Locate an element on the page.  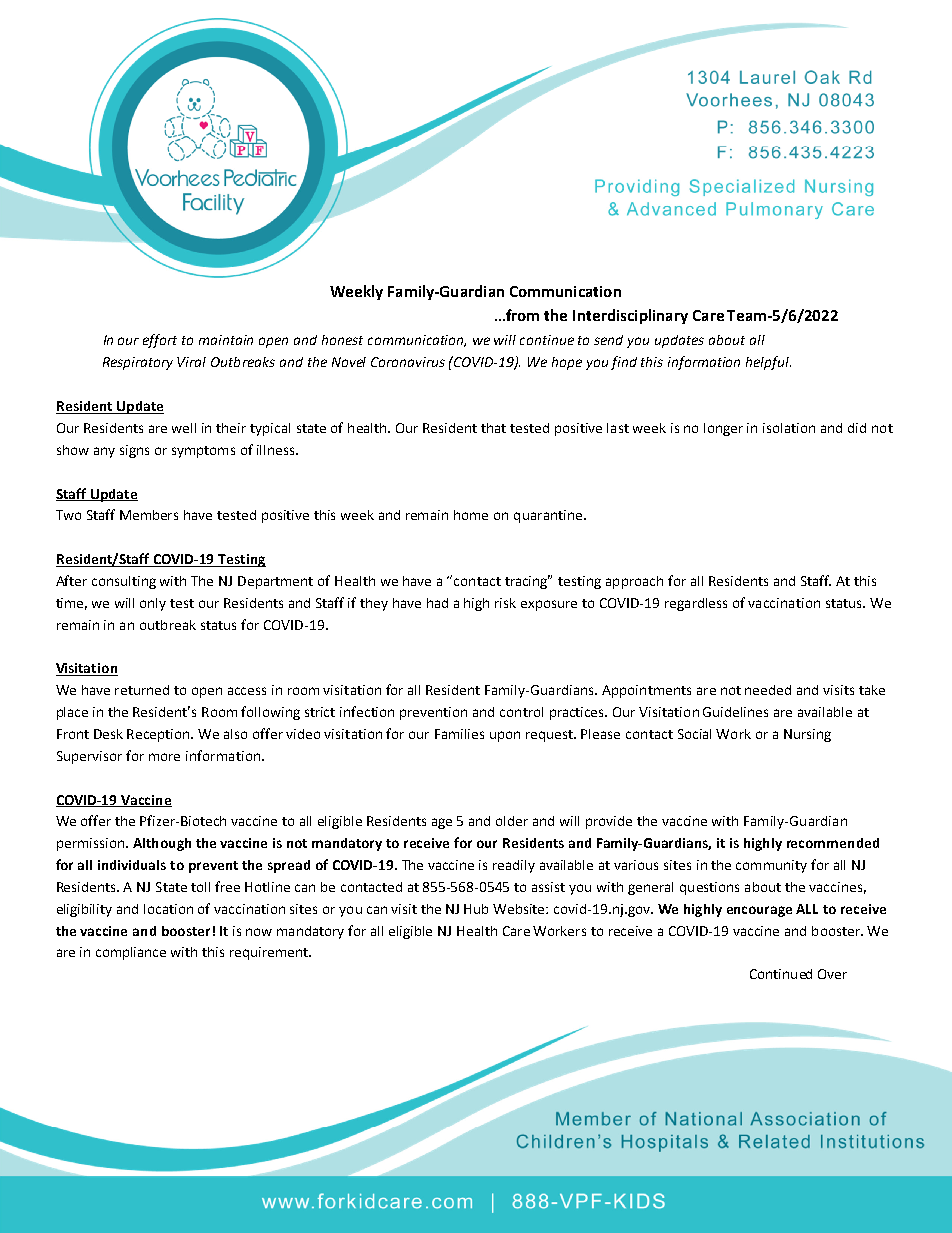
effort is located at coordinates (160, 341).
